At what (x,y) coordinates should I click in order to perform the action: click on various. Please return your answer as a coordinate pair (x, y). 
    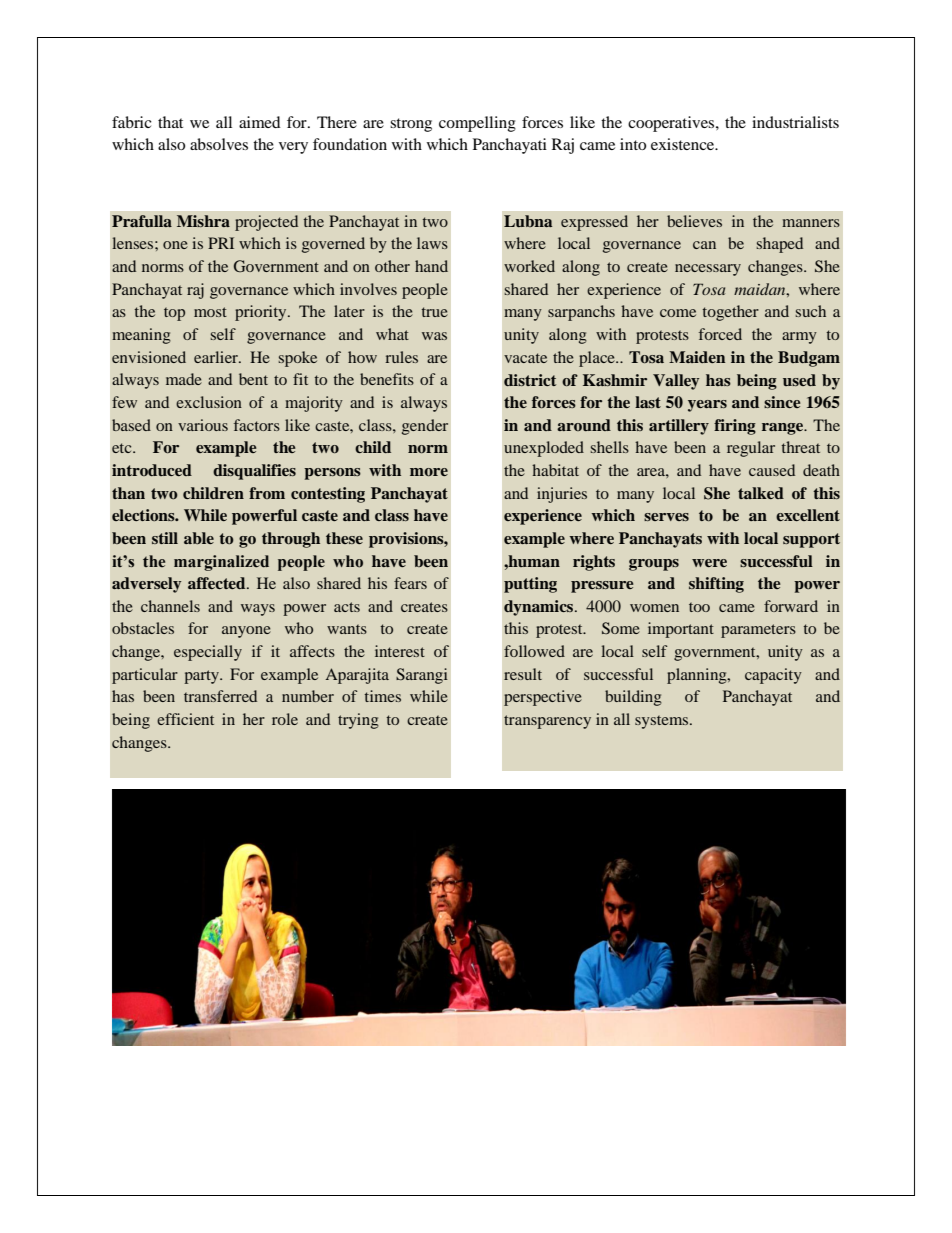
    Looking at the image, I should click on (203, 425).
